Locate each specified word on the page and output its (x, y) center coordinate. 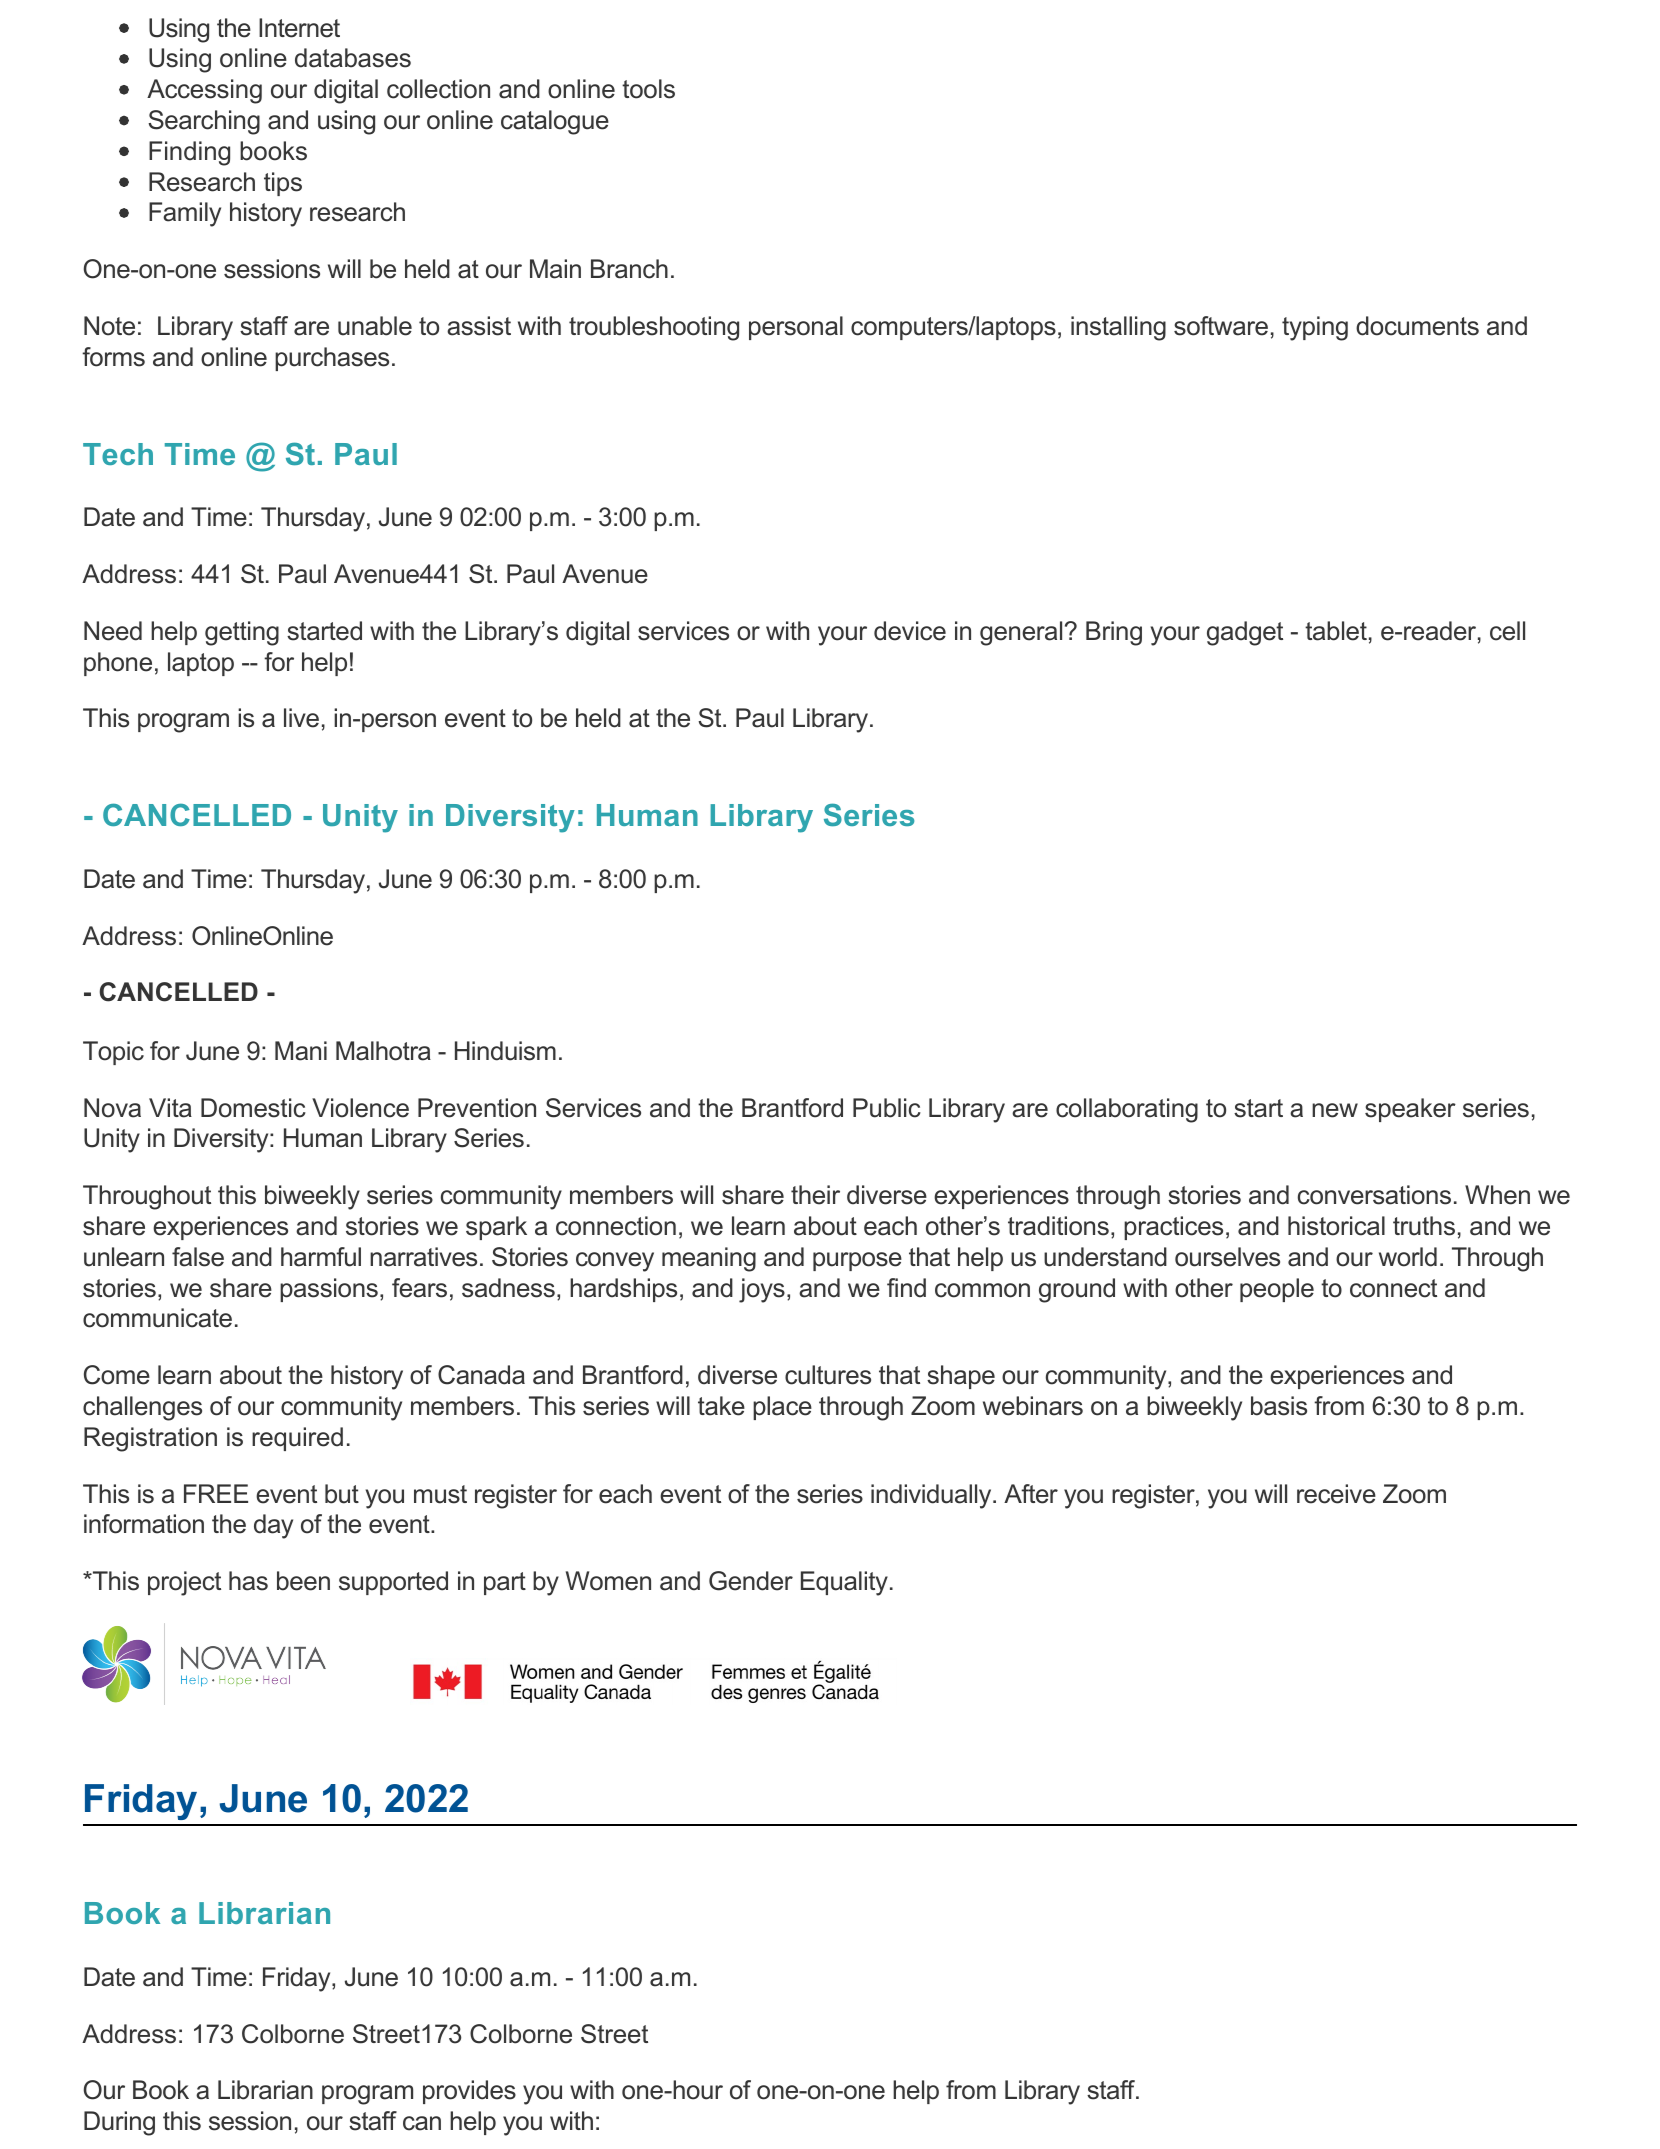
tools (648, 89)
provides (469, 2092)
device (910, 631)
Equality (844, 1583)
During (119, 2123)
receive (1336, 1494)
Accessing (204, 91)
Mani (301, 1051)
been (303, 1581)
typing (1315, 328)
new (1335, 1110)
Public (887, 1108)
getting (242, 633)
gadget (1245, 633)
